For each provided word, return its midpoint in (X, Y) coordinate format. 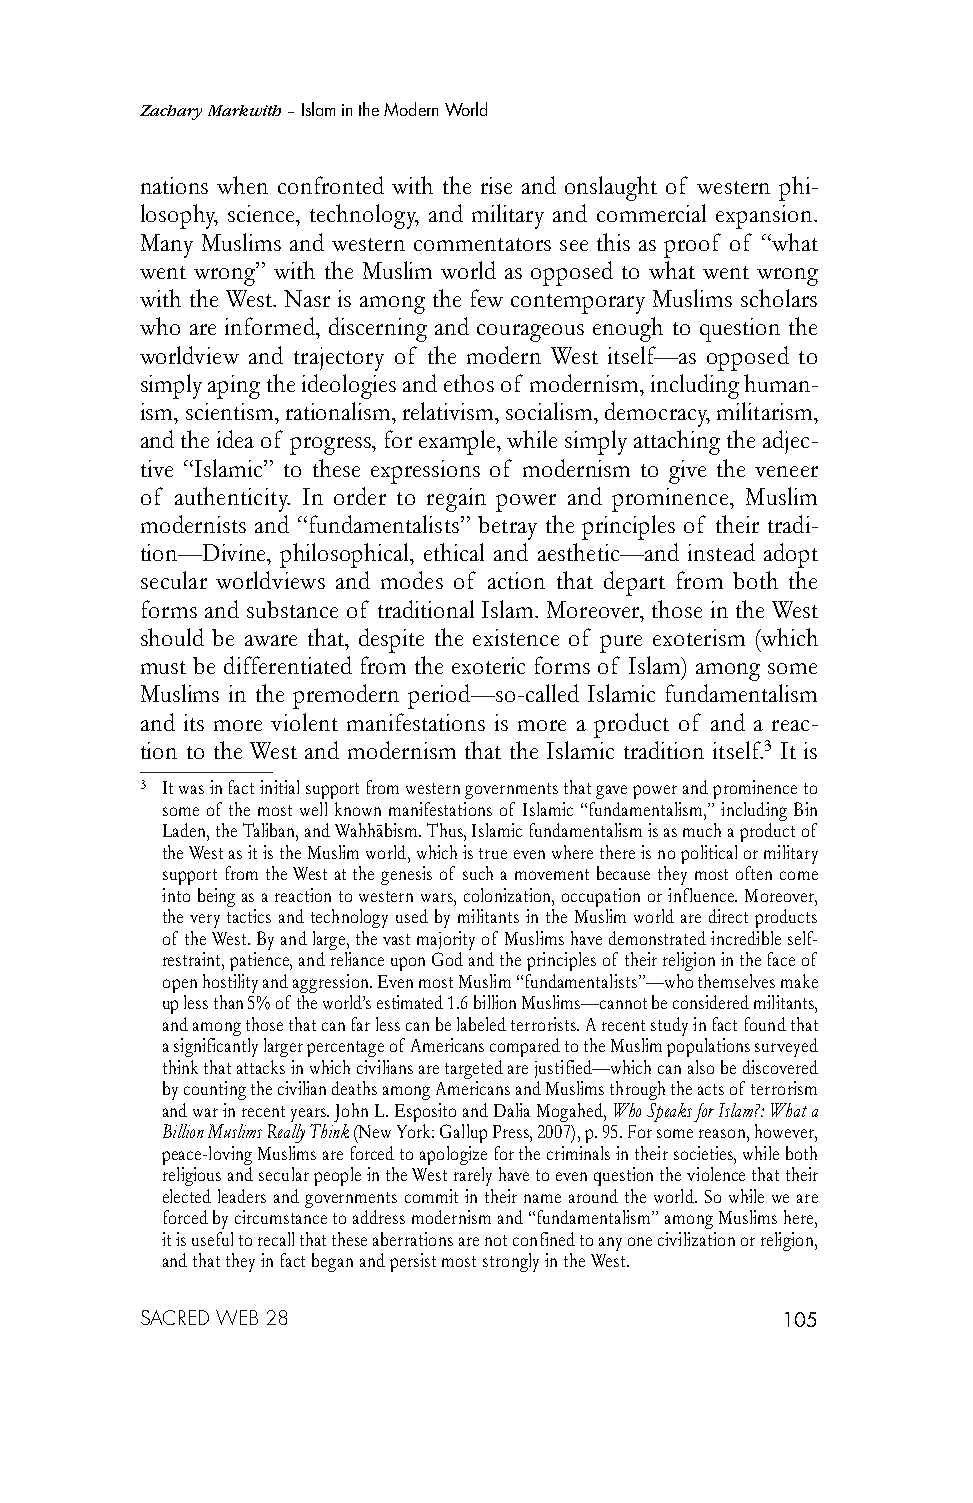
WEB (237, 1317)
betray (507, 528)
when (242, 185)
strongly (511, 1262)
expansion (765, 217)
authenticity (232, 499)
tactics (249, 916)
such (478, 873)
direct (728, 916)
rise (496, 185)
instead (721, 552)
